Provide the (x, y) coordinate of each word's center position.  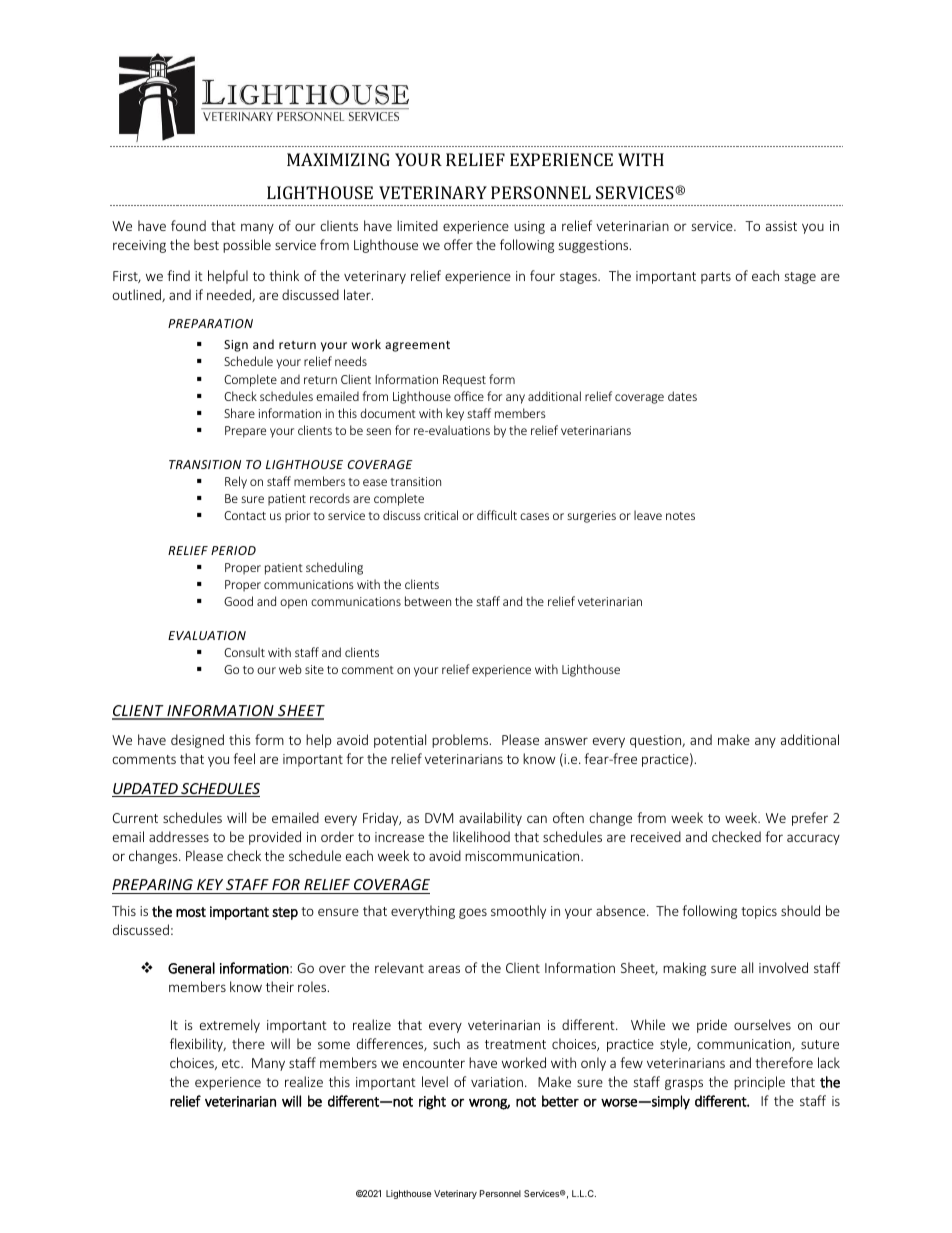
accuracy (813, 839)
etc (232, 1063)
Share (239, 413)
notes (680, 516)
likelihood (481, 836)
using (529, 227)
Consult (244, 652)
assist (781, 226)
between (428, 601)
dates (682, 396)
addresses (179, 836)
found (188, 225)
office (469, 396)
